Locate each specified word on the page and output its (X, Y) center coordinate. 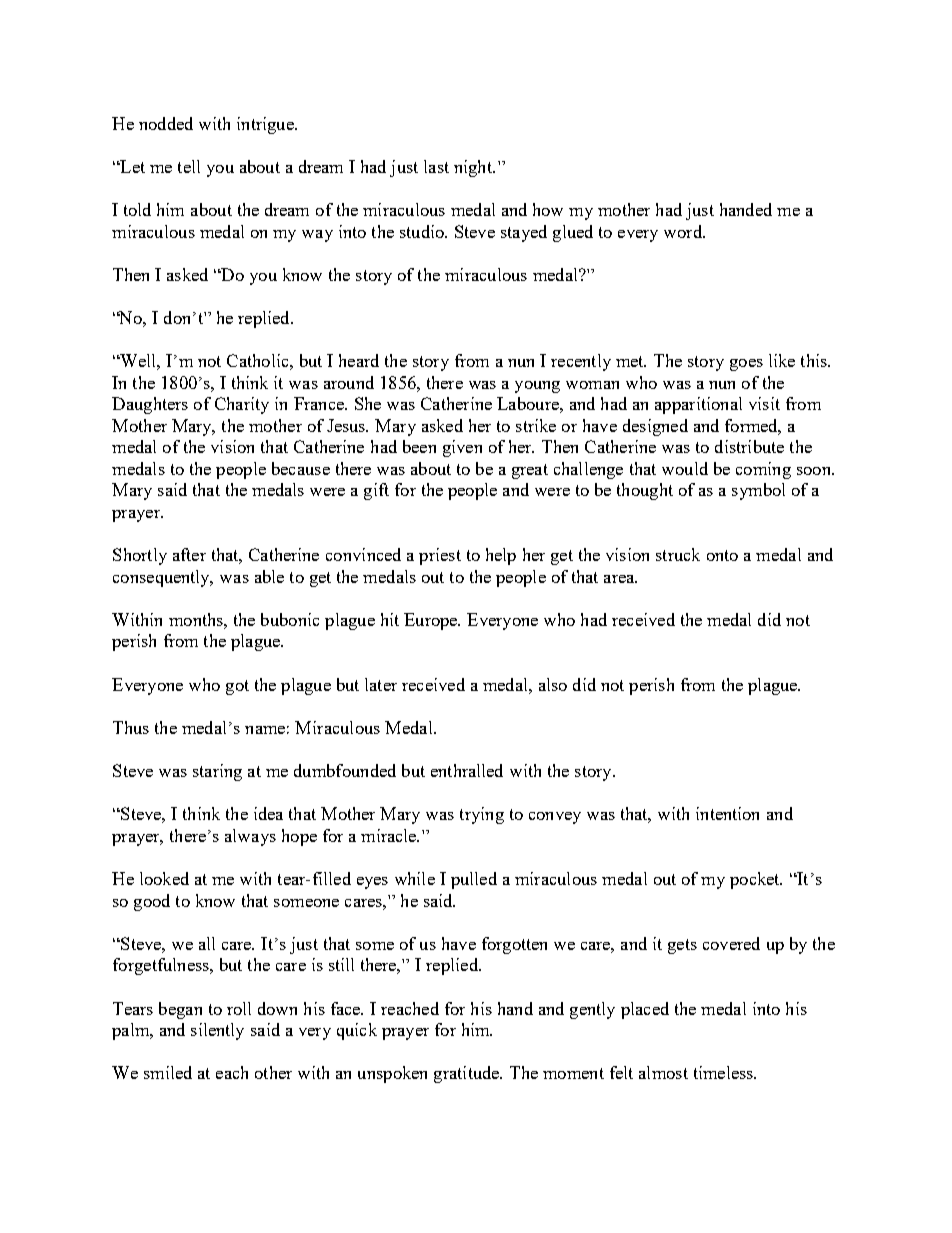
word (684, 231)
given (462, 448)
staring (217, 772)
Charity (242, 405)
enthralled (467, 770)
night (474, 168)
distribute (749, 446)
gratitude (468, 1074)
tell (189, 166)
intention (727, 813)
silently (217, 1031)
